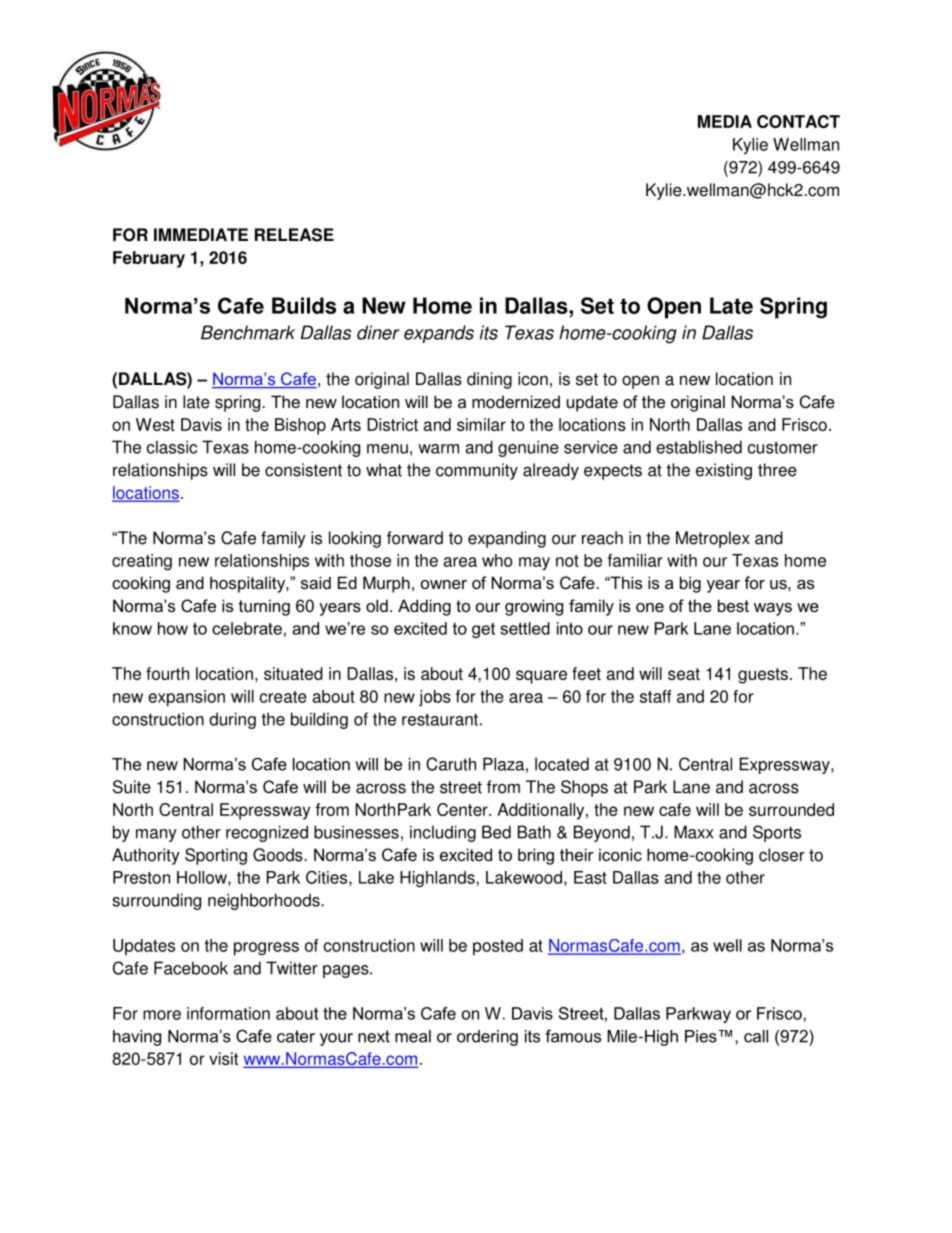 This document has width=952, height=1233. Describe the element at coordinates (228, 1013) in the document. I see `information` at that location.
